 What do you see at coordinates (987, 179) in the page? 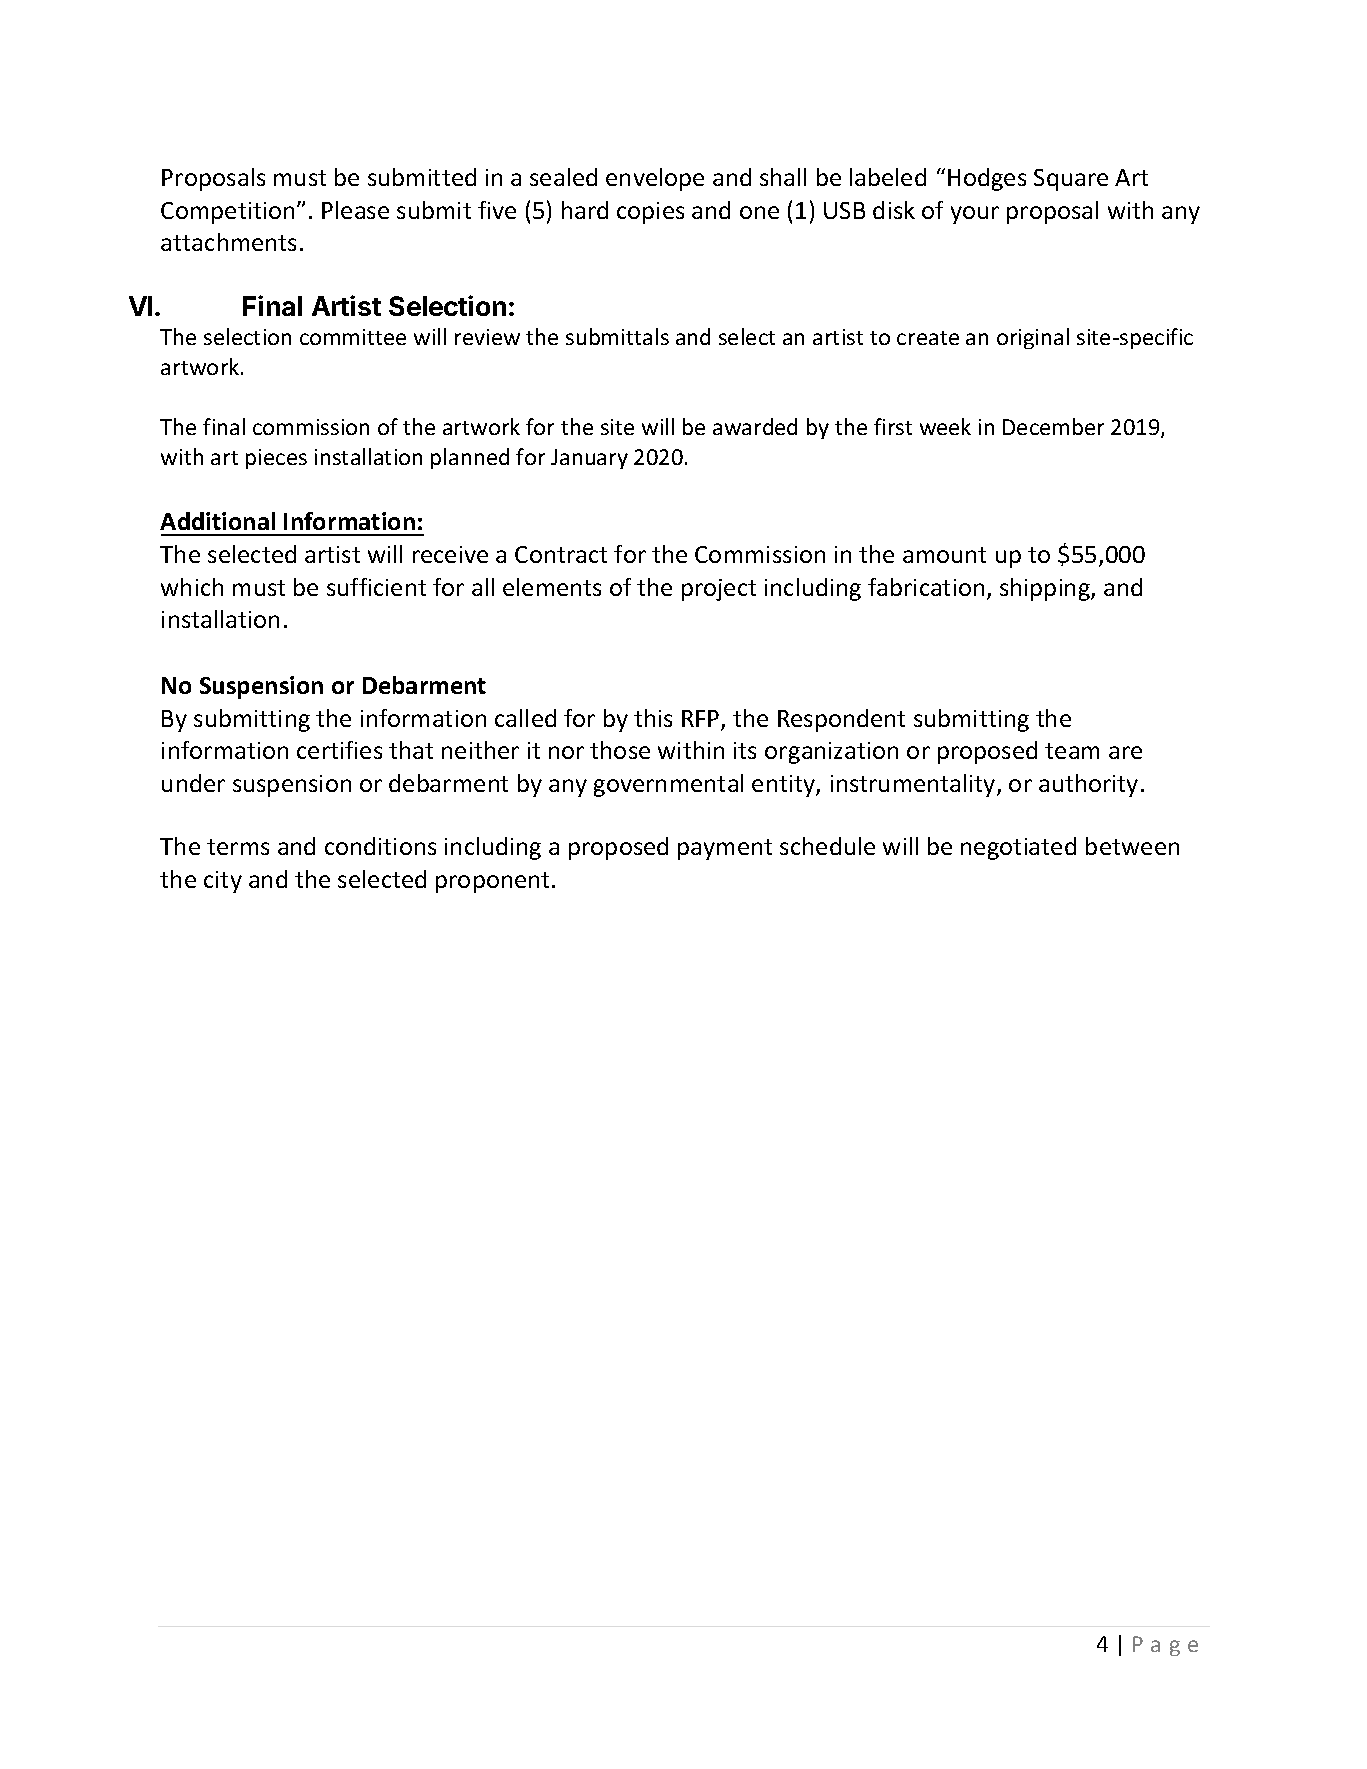
I see `Hodges` at bounding box center [987, 179].
